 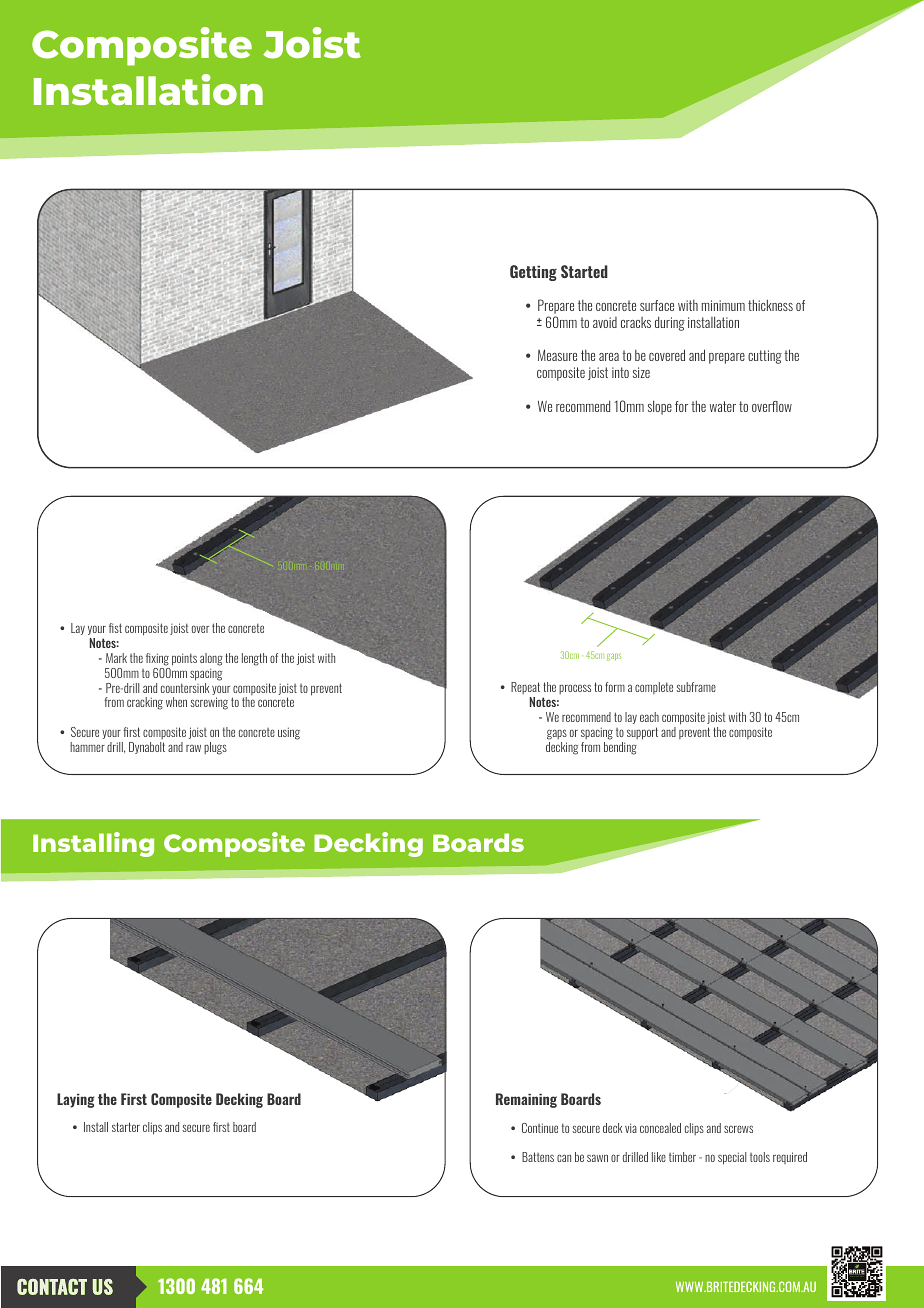 I want to click on cracking, so click(x=145, y=703).
